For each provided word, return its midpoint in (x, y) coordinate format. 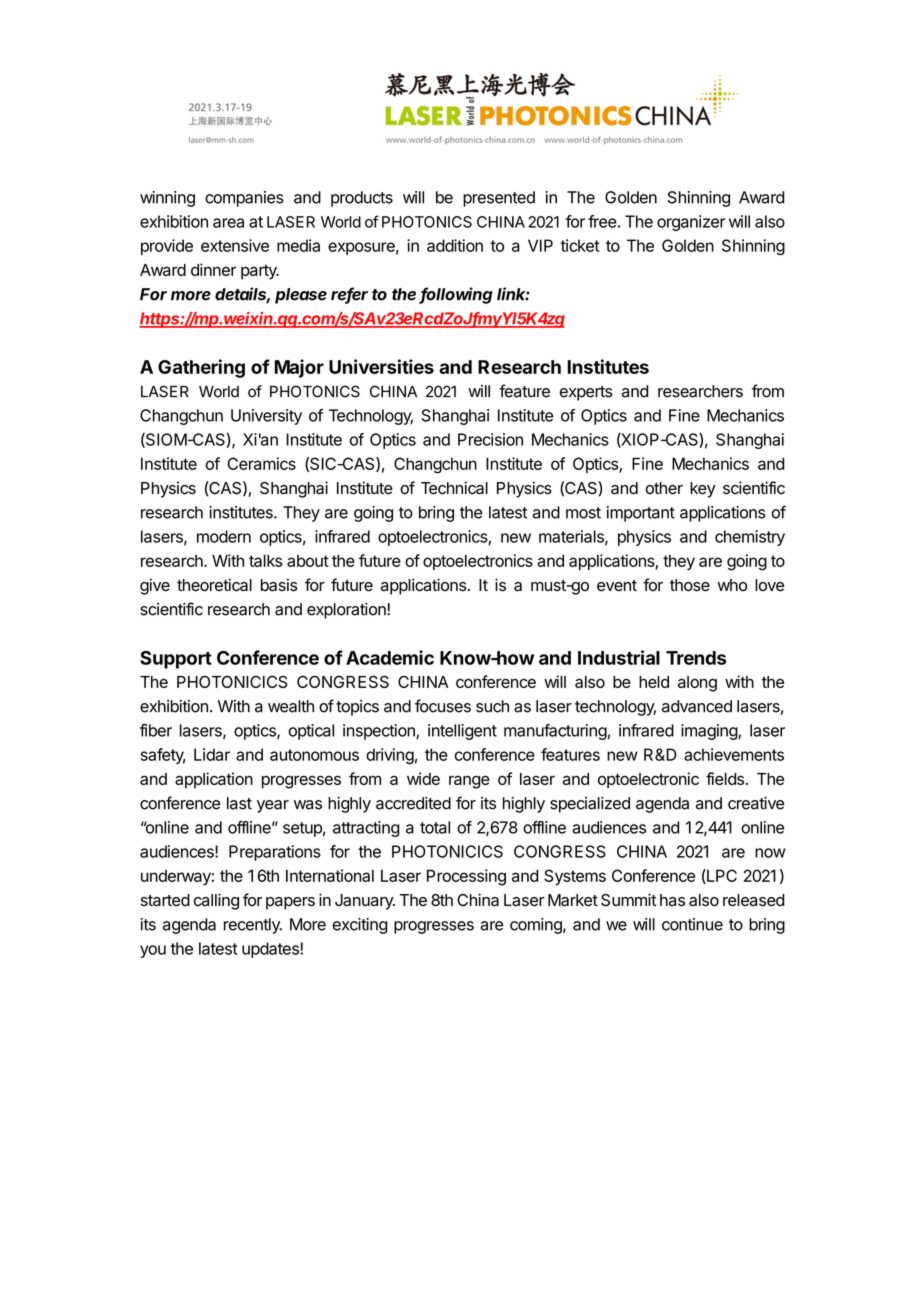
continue (692, 924)
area (228, 223)
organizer (691, 223)
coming (537, 926)
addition (455, 245)
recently (253, 926)
